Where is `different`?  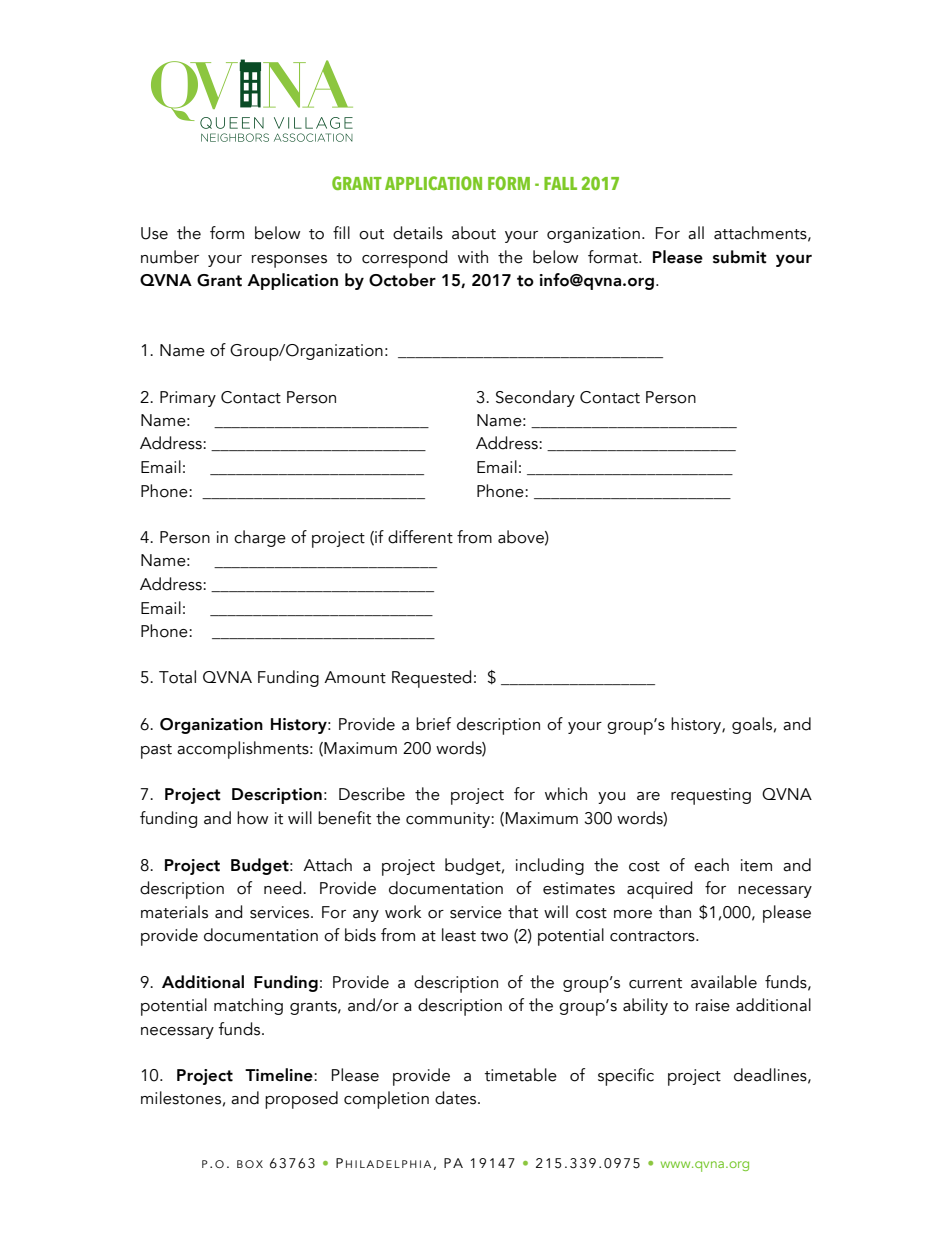 different is located at coordinates (420, 537).
